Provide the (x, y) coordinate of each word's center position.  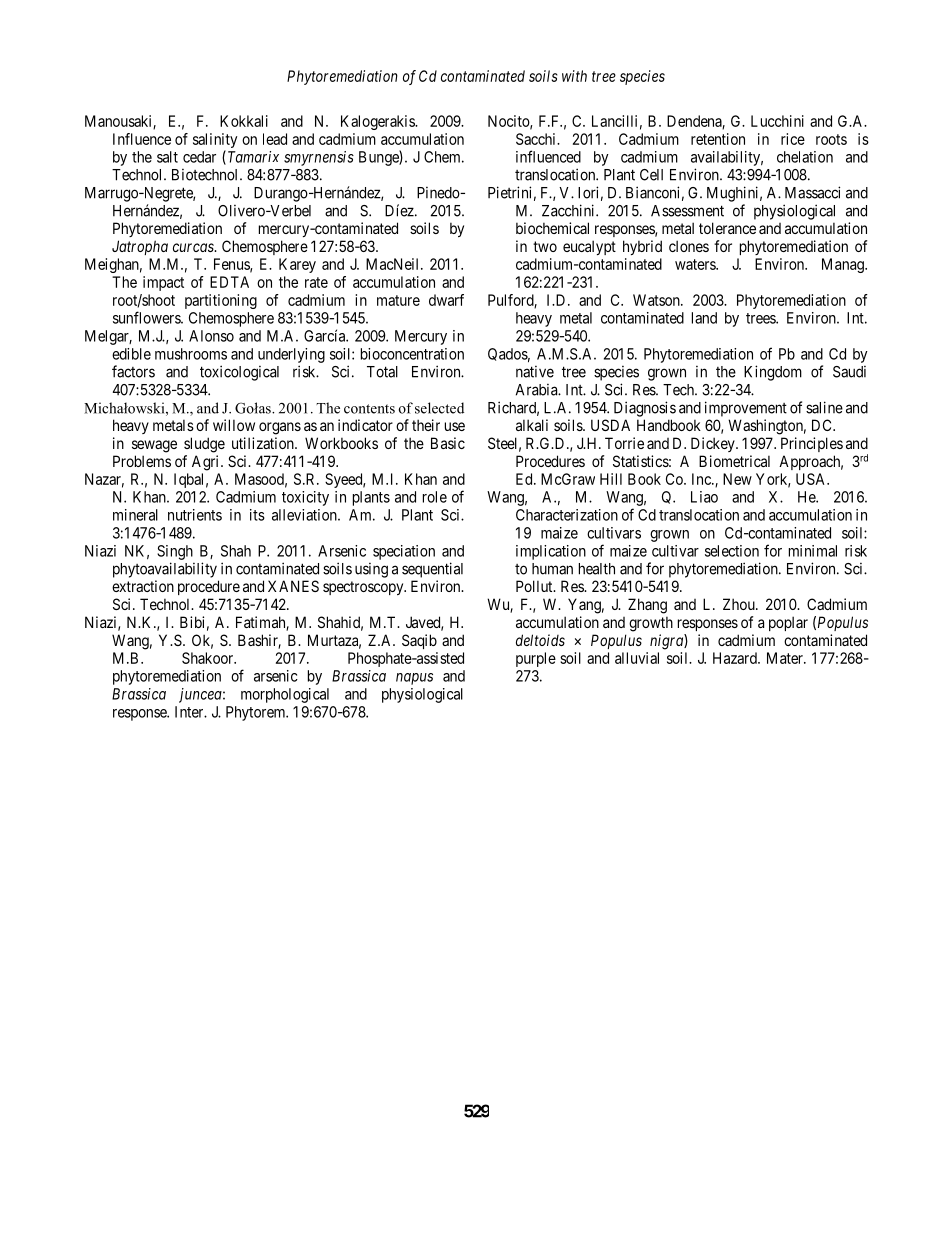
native (535, 372)
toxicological (239, 373)
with (574, 76)
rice (793, 139)
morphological (285, 695)
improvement (746, 409)
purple (536, 659)
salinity (215, 140)
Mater (786, 658)
